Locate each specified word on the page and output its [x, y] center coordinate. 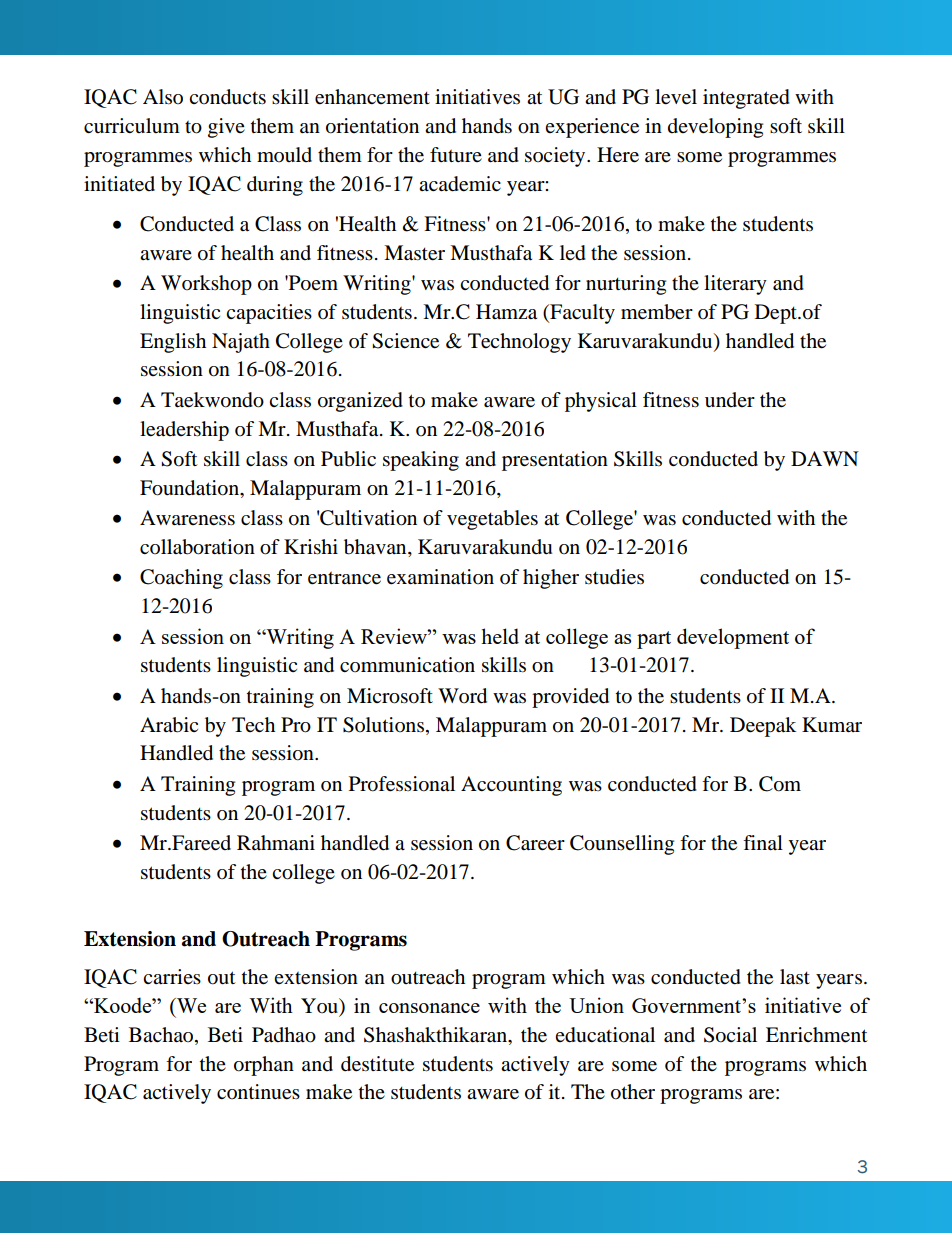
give [226, 128]
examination [440, 577]
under [730, 399]
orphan [264, 1066]
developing [715, 128]
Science [405, 341]
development [733, 638]
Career [535, 843]
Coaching [181, 579]
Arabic [169, 725]
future [456, 155]
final [763, 842]
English [173, 343]
